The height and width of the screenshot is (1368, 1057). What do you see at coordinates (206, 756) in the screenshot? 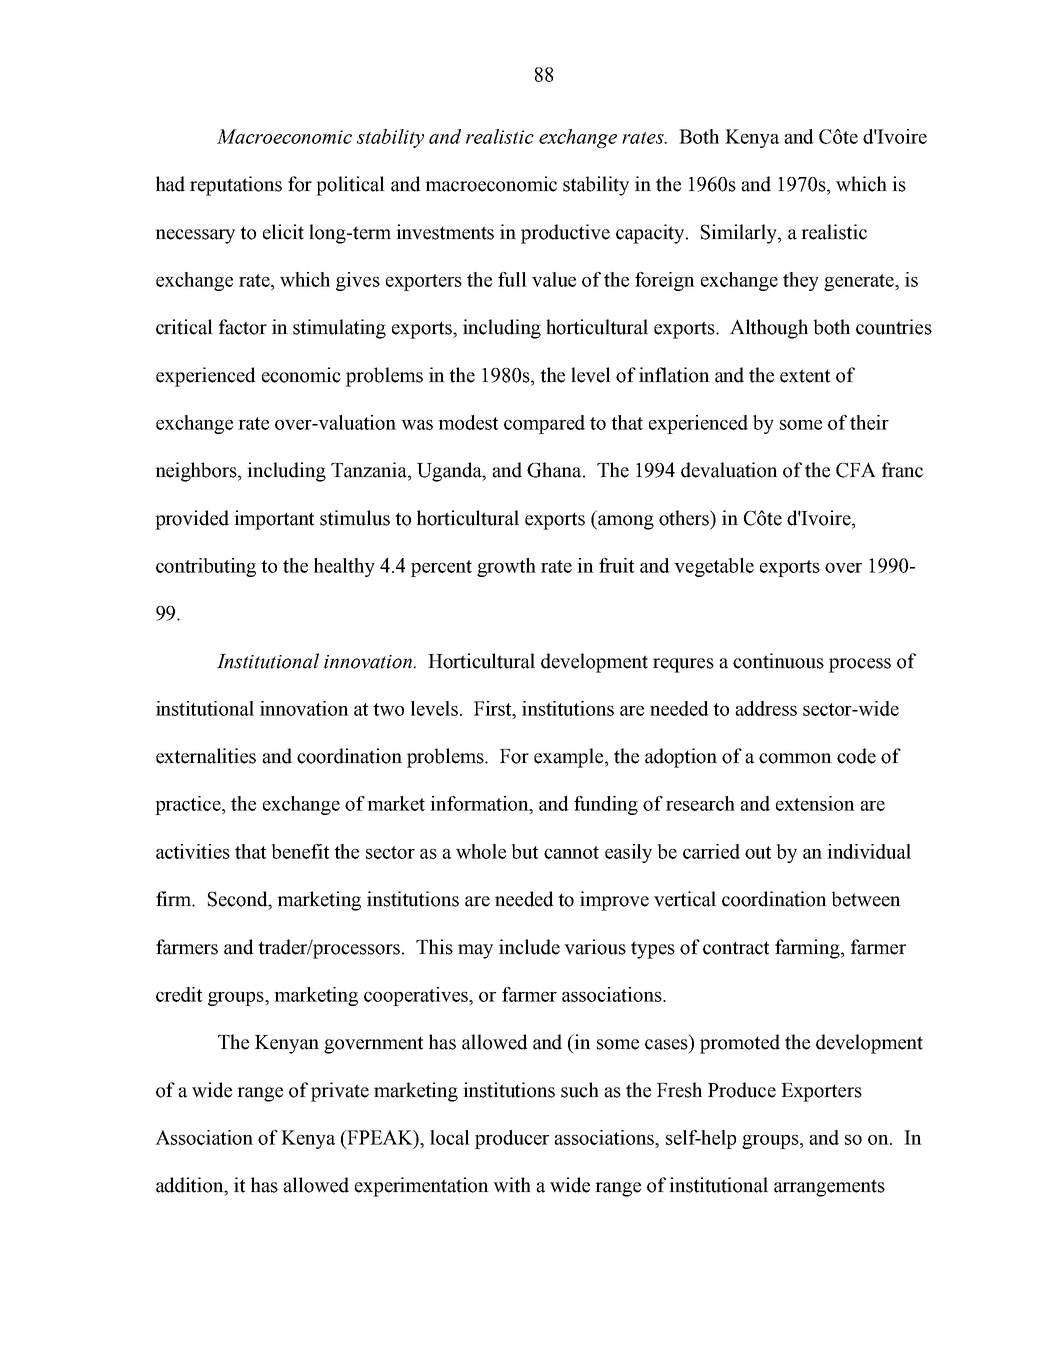
I see `externalities` at bounding box center [206, 756].
